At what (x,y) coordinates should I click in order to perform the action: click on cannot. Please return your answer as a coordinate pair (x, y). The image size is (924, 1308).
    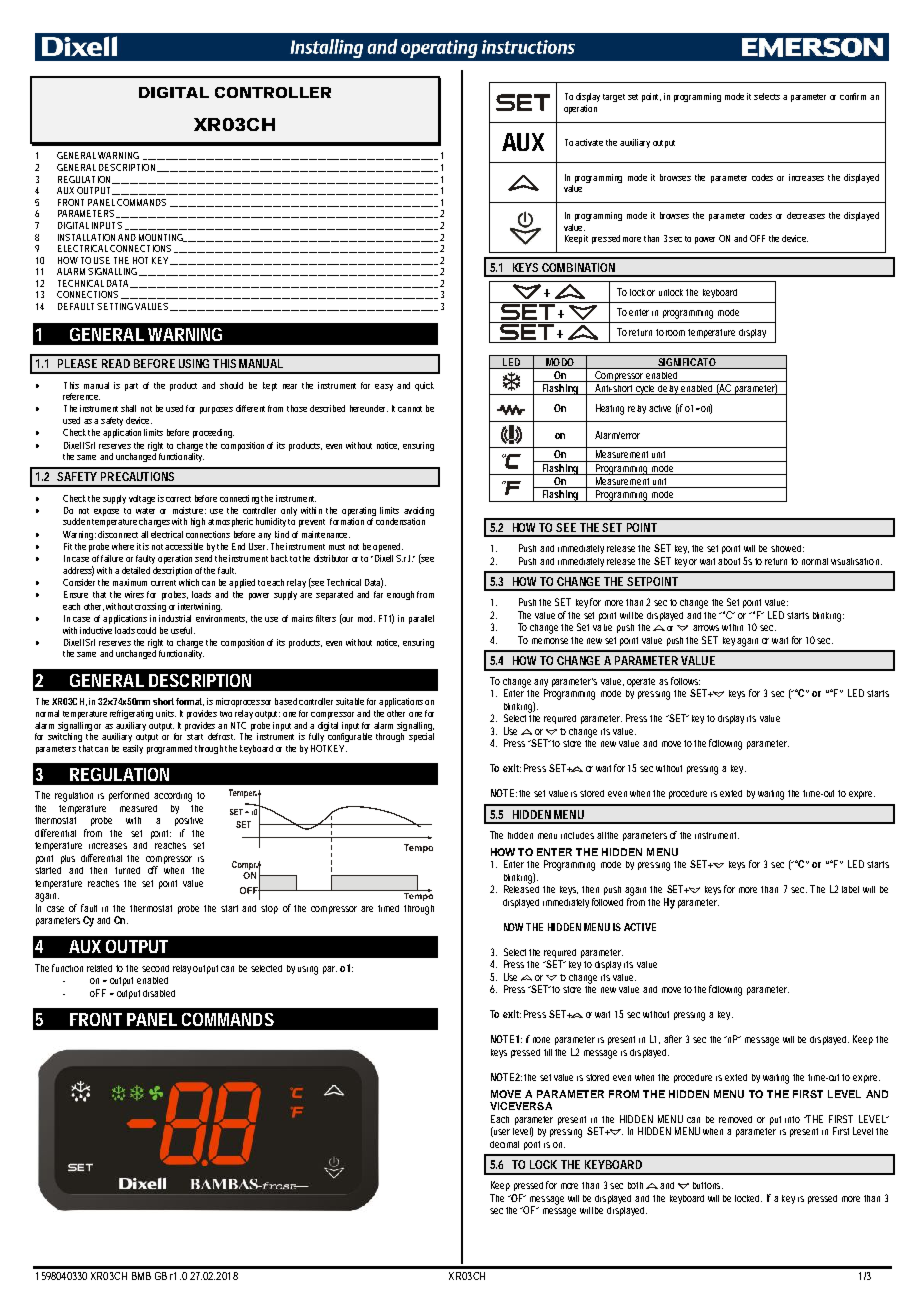
    Looking at the image, I should click on (410, 409).
